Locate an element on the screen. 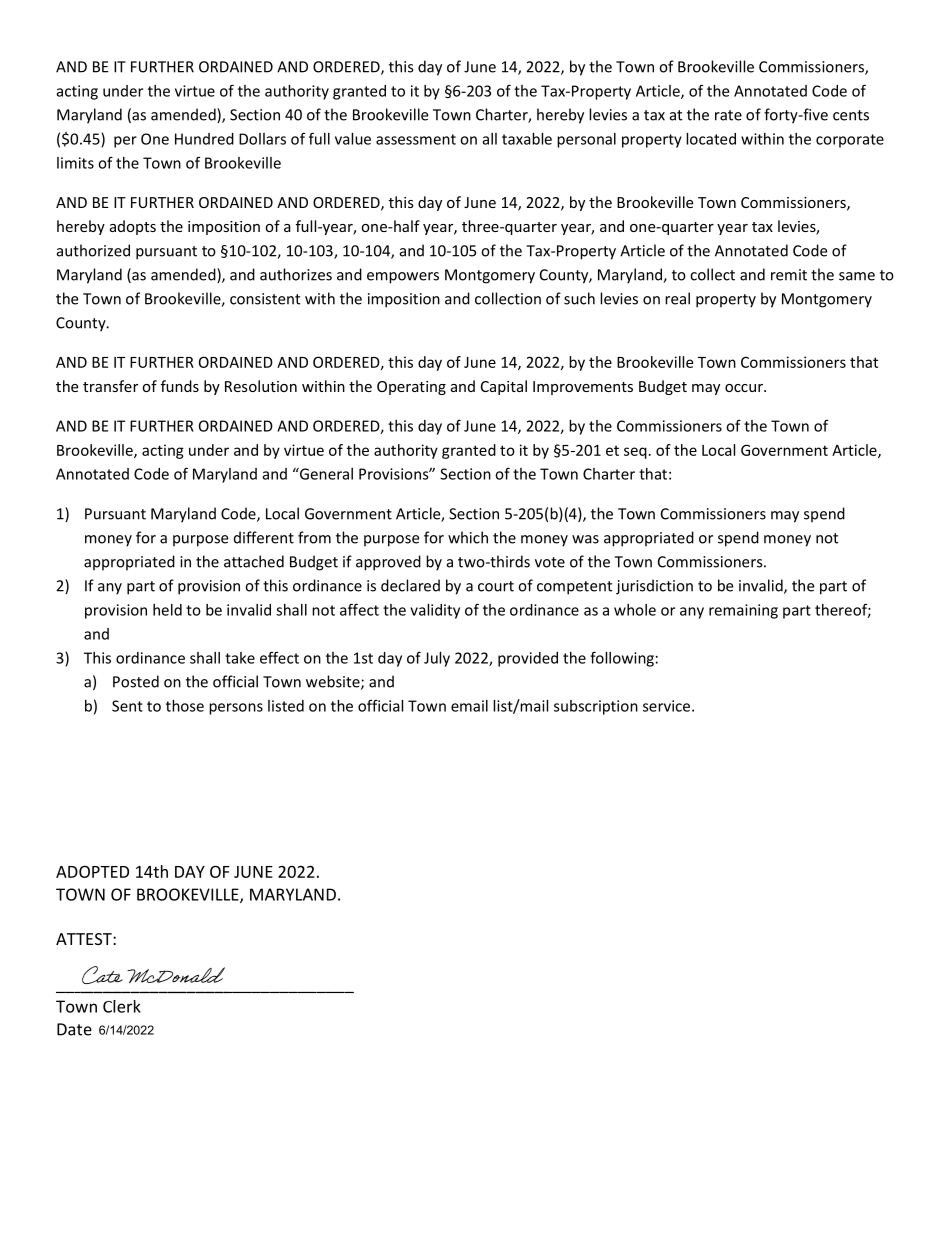 The image size is (952, 1233). occur is located at coordinates (745, 388).
